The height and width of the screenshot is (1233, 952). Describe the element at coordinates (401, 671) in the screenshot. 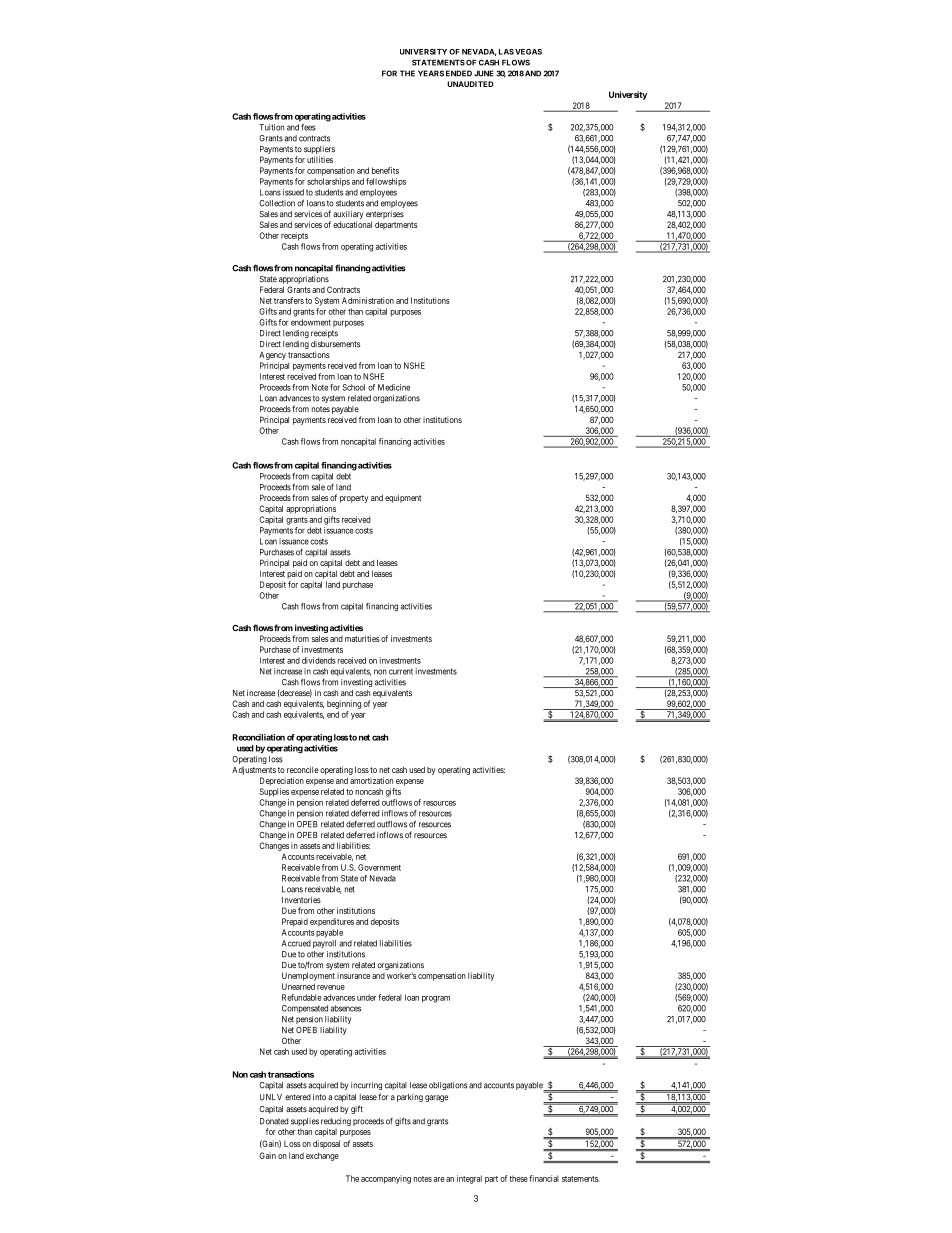

I see `current` at that location.
